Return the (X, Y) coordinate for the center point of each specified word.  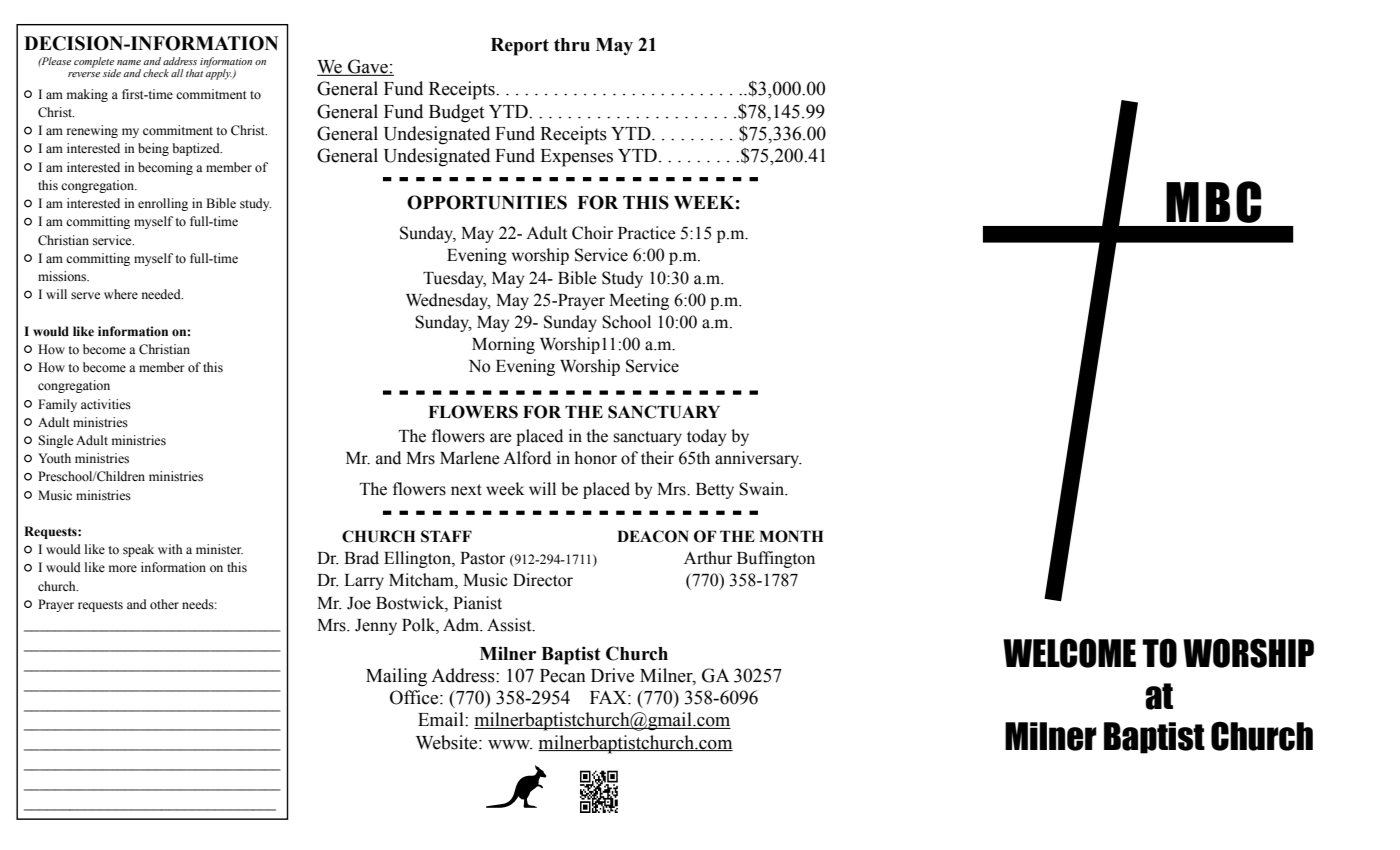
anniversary (758, 459)
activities (106, 404)
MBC (1213, 202)
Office (415, 697)
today (706, 437)
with (170, 549)
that (194, 73)
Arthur (708, 558)
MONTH (791, 536)
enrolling (163, 204)
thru (572, 45)
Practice (647, 233)
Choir (592, 233)
